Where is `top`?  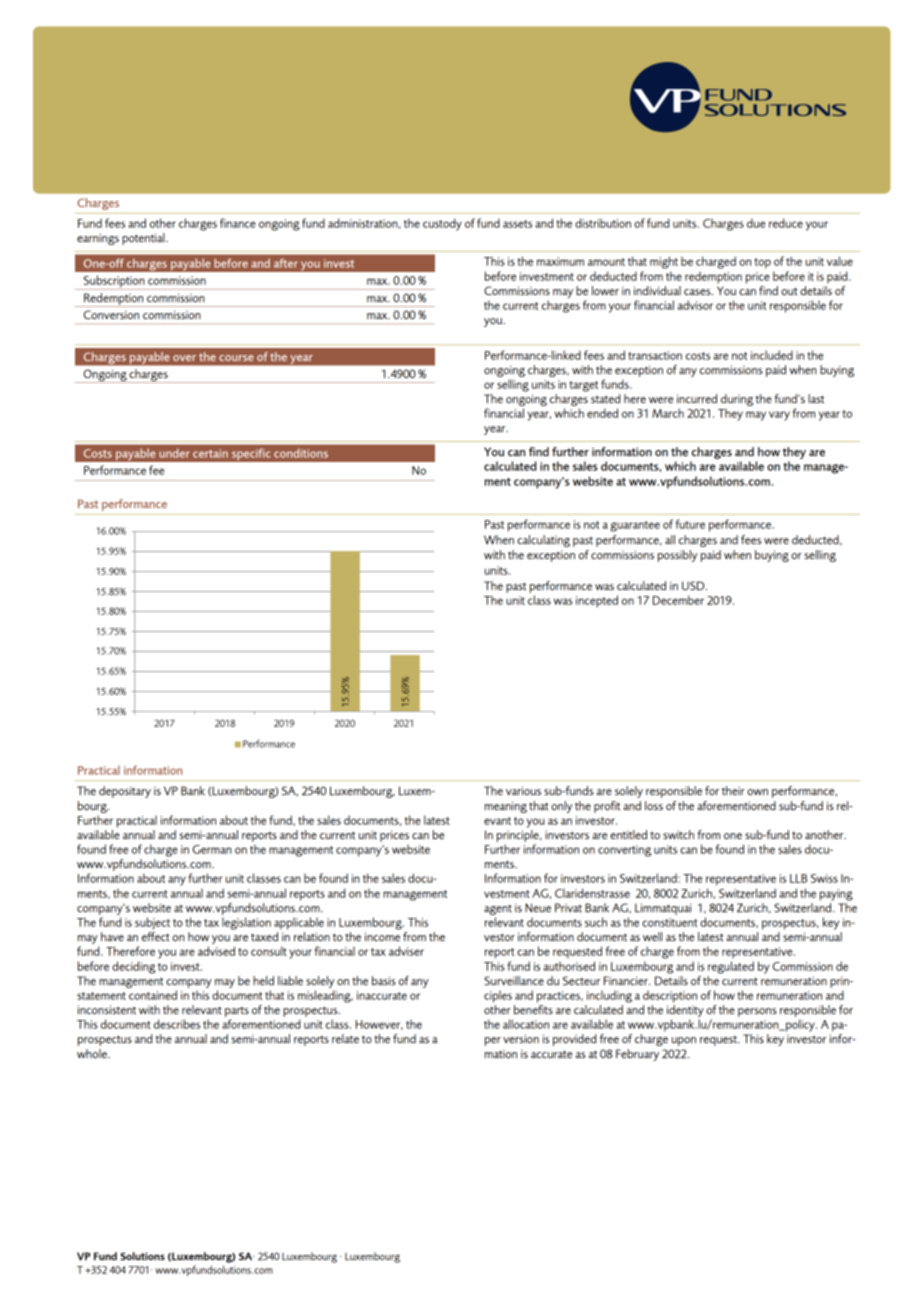 top is located at coordinates (762, 263).
